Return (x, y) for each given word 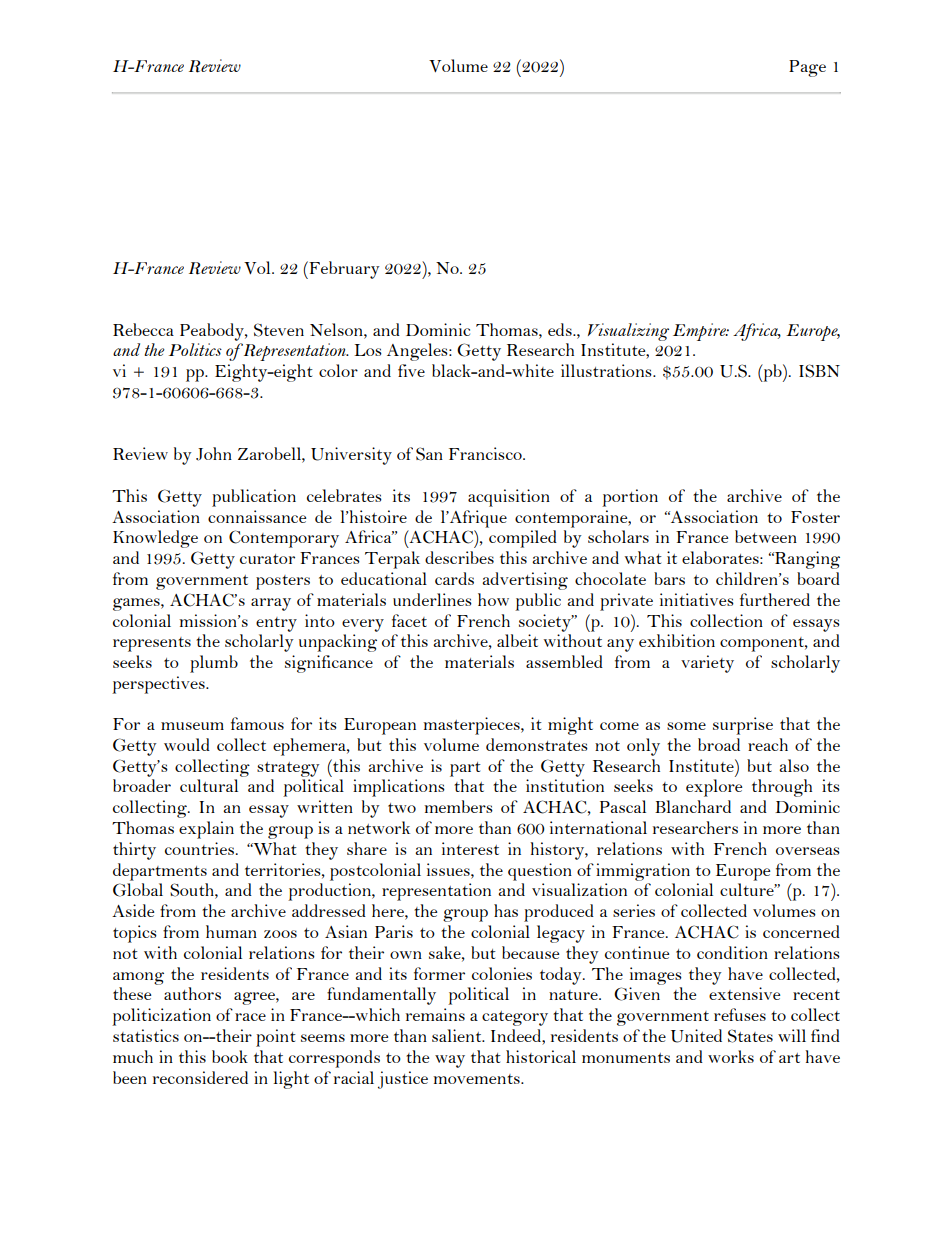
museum (192, 726)
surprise (743, 726)
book (230, 1056)
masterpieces (472, 726)
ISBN (819, 371)
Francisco (486, 453)
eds (561, 329)
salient (458, 1035)
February (343, 270)
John (214, 454)
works (731, 1056)
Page (807, 68)
